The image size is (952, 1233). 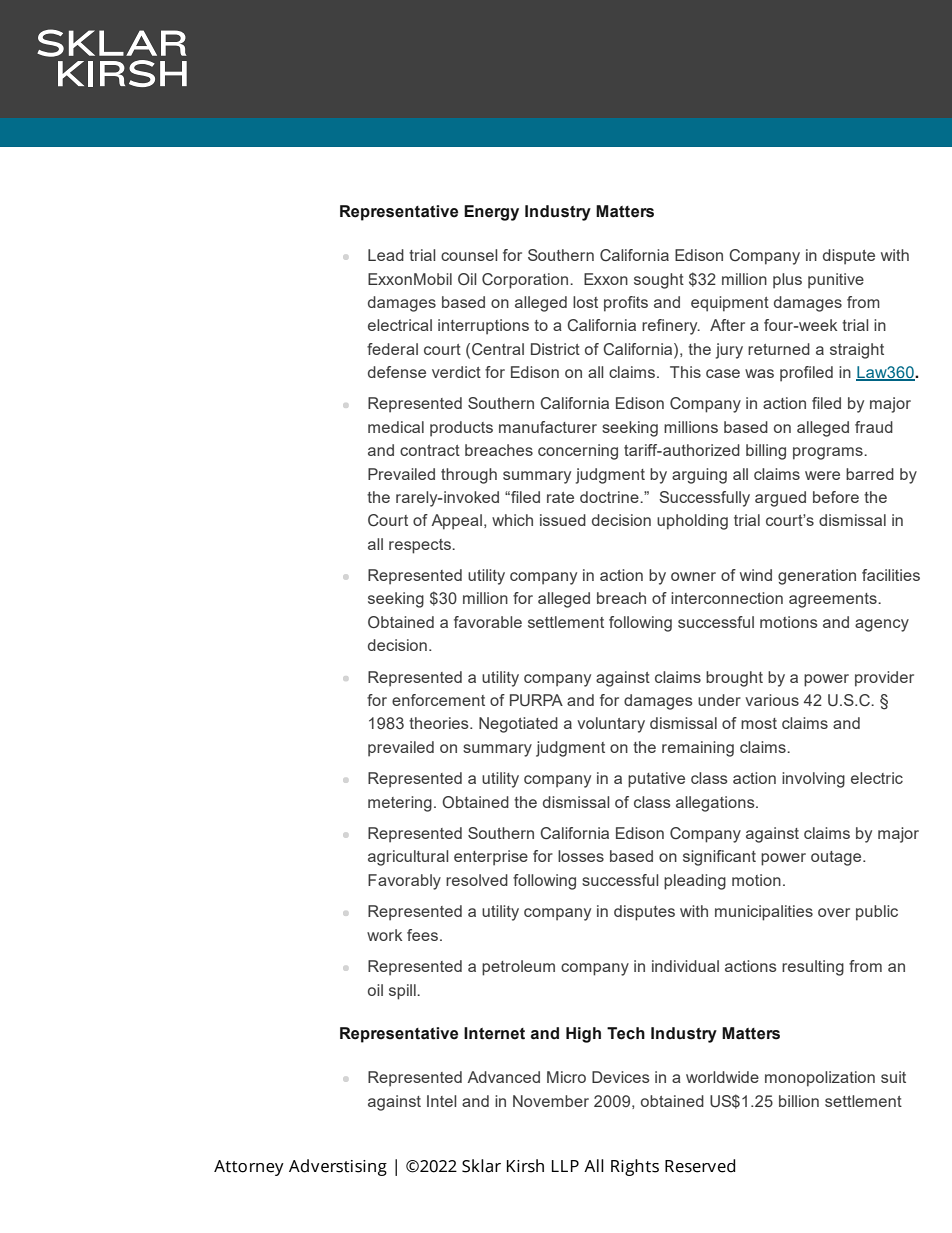 I want to click on agricultural, so click(x=408, y=858).
